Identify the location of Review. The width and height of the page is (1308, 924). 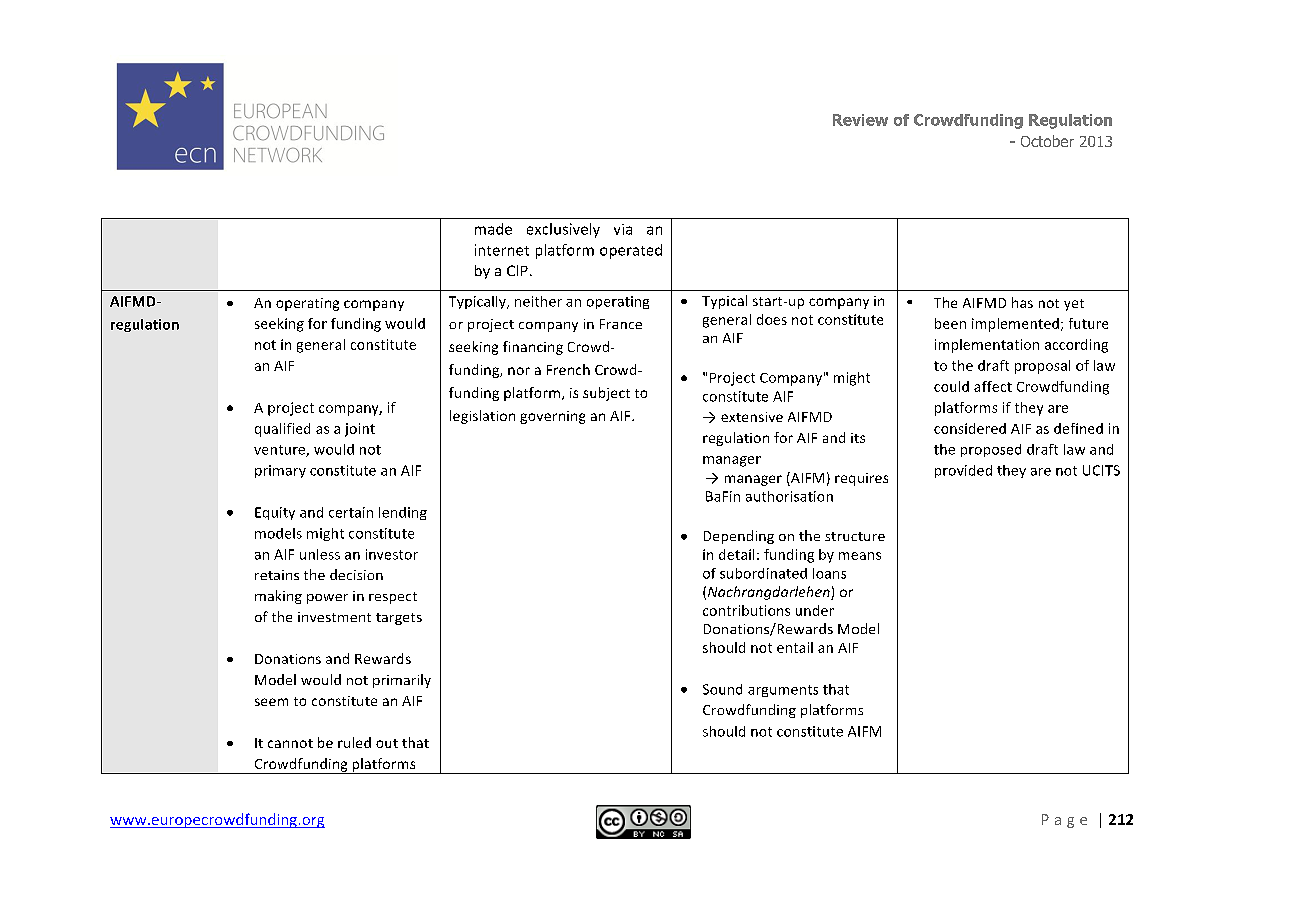
(860, 120).
